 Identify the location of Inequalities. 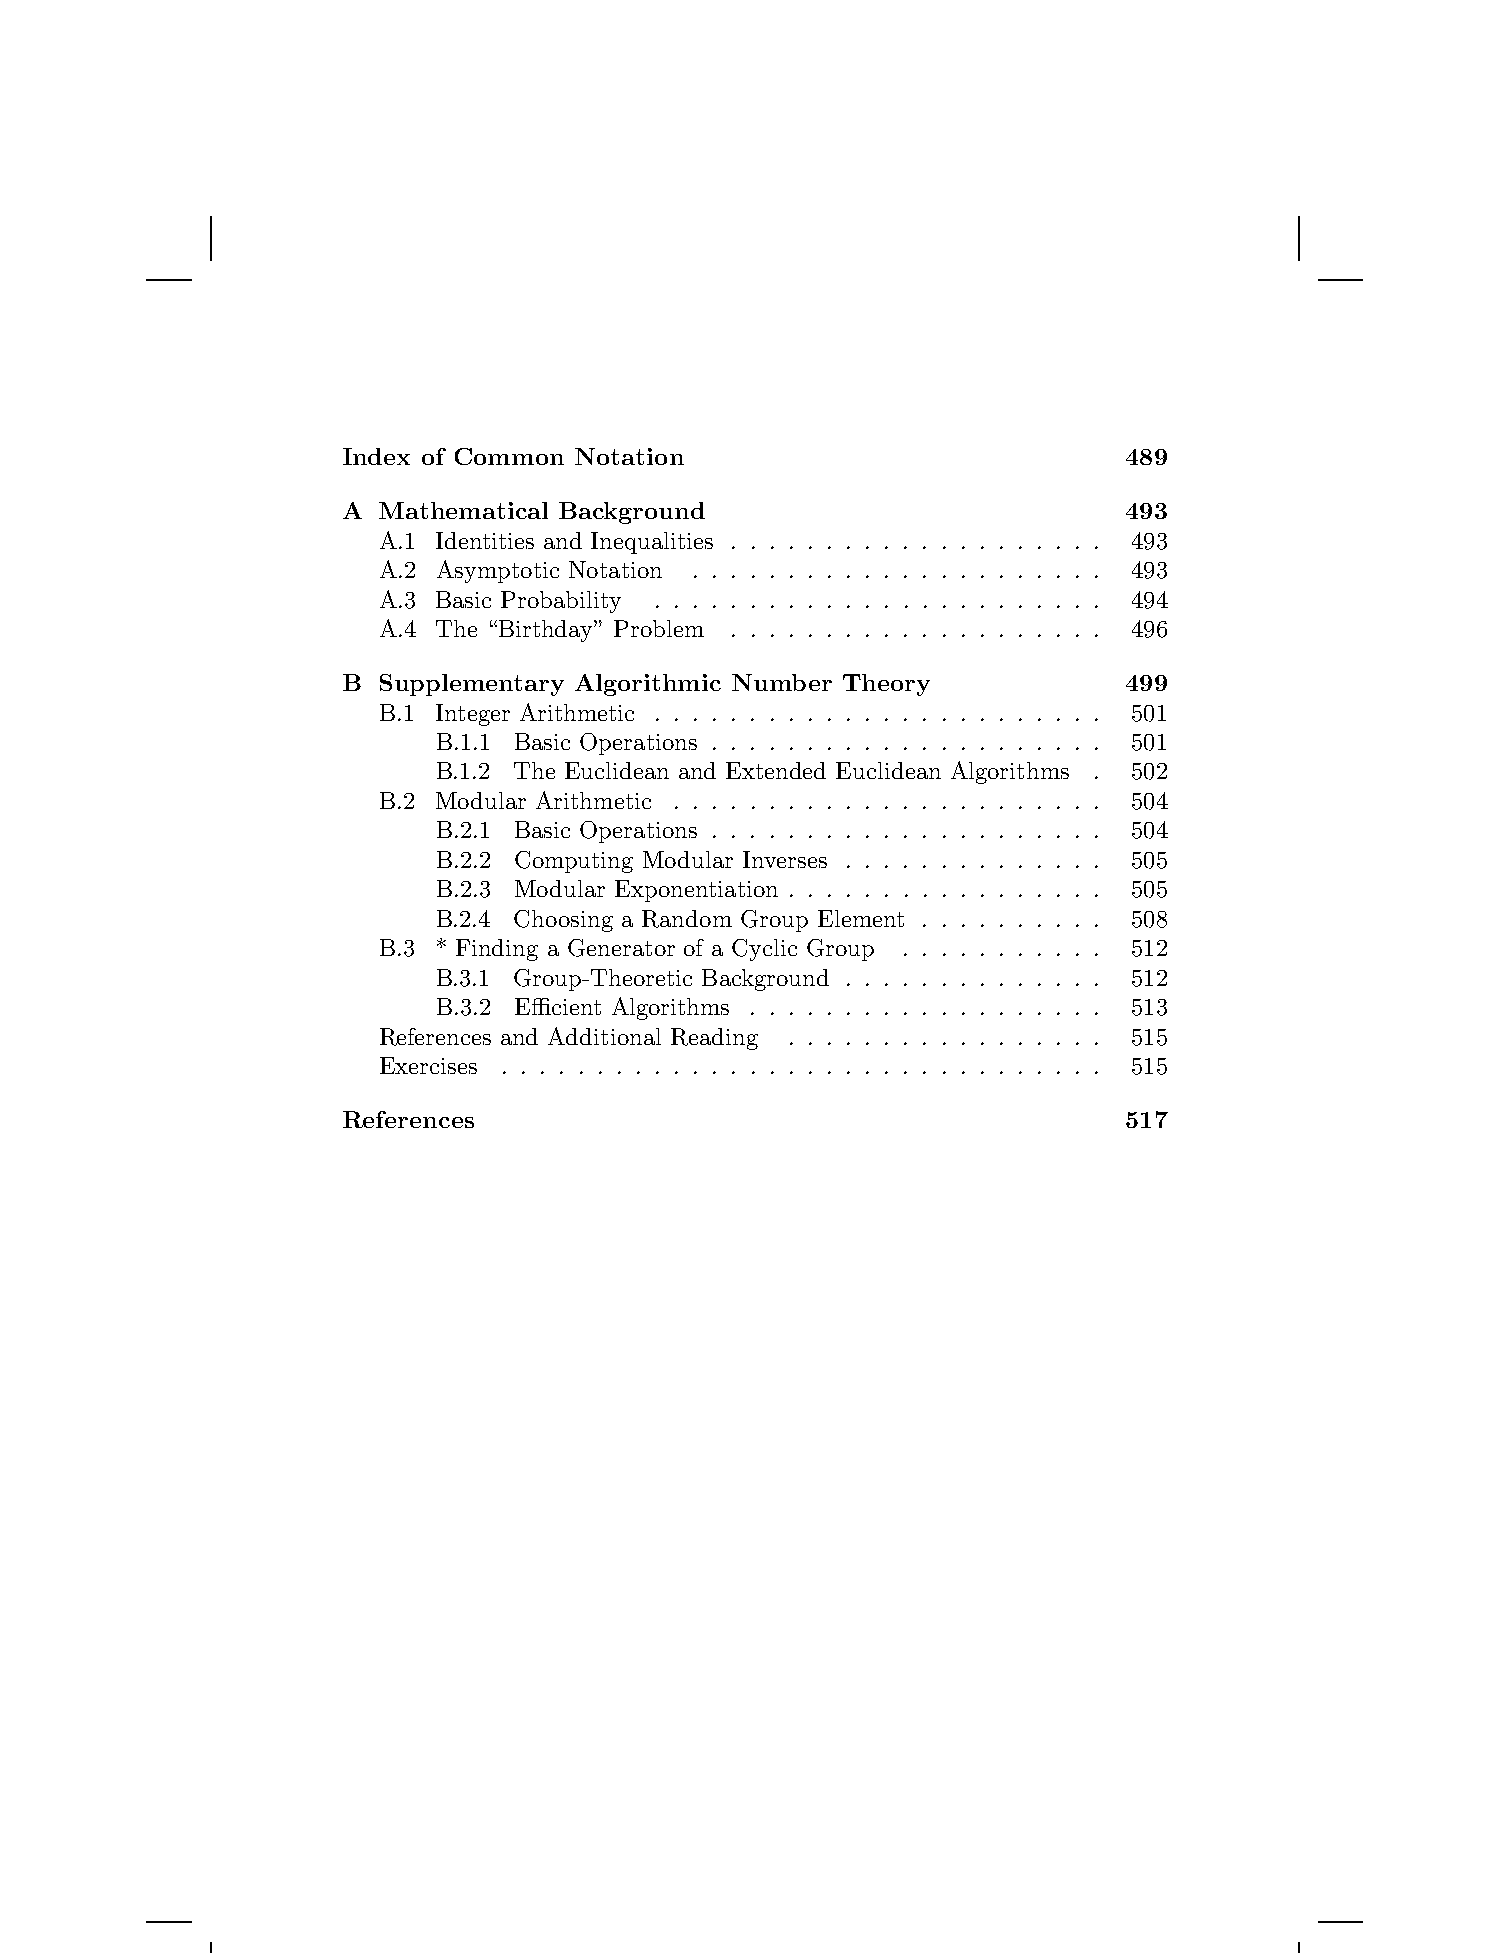
(652, 543).
